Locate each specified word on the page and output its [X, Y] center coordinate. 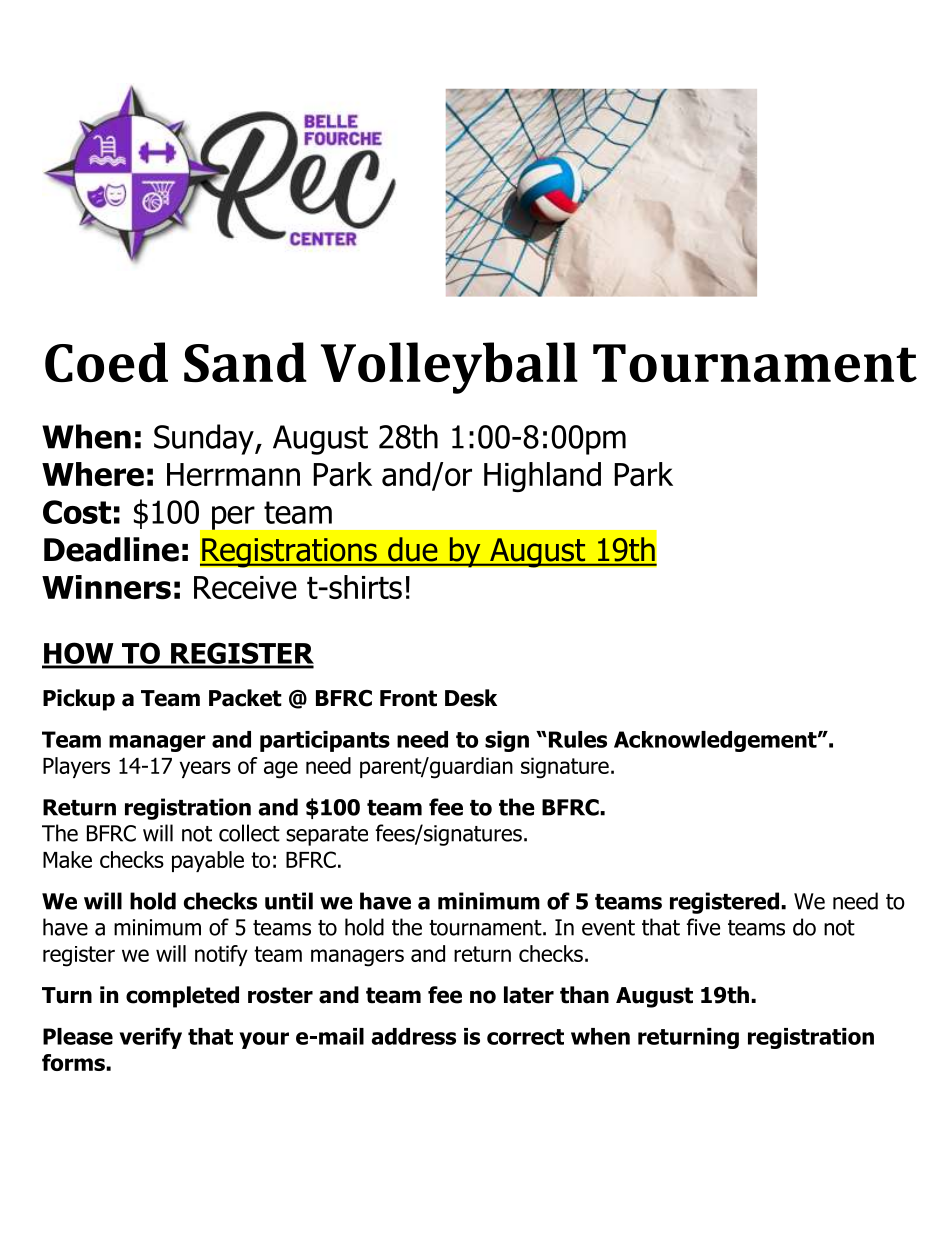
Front [408, 698]
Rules [576, 739]
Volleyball [449, 368]
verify [150, 1038]
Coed [106, 362]
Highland [542, 477]
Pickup [79, 700]
